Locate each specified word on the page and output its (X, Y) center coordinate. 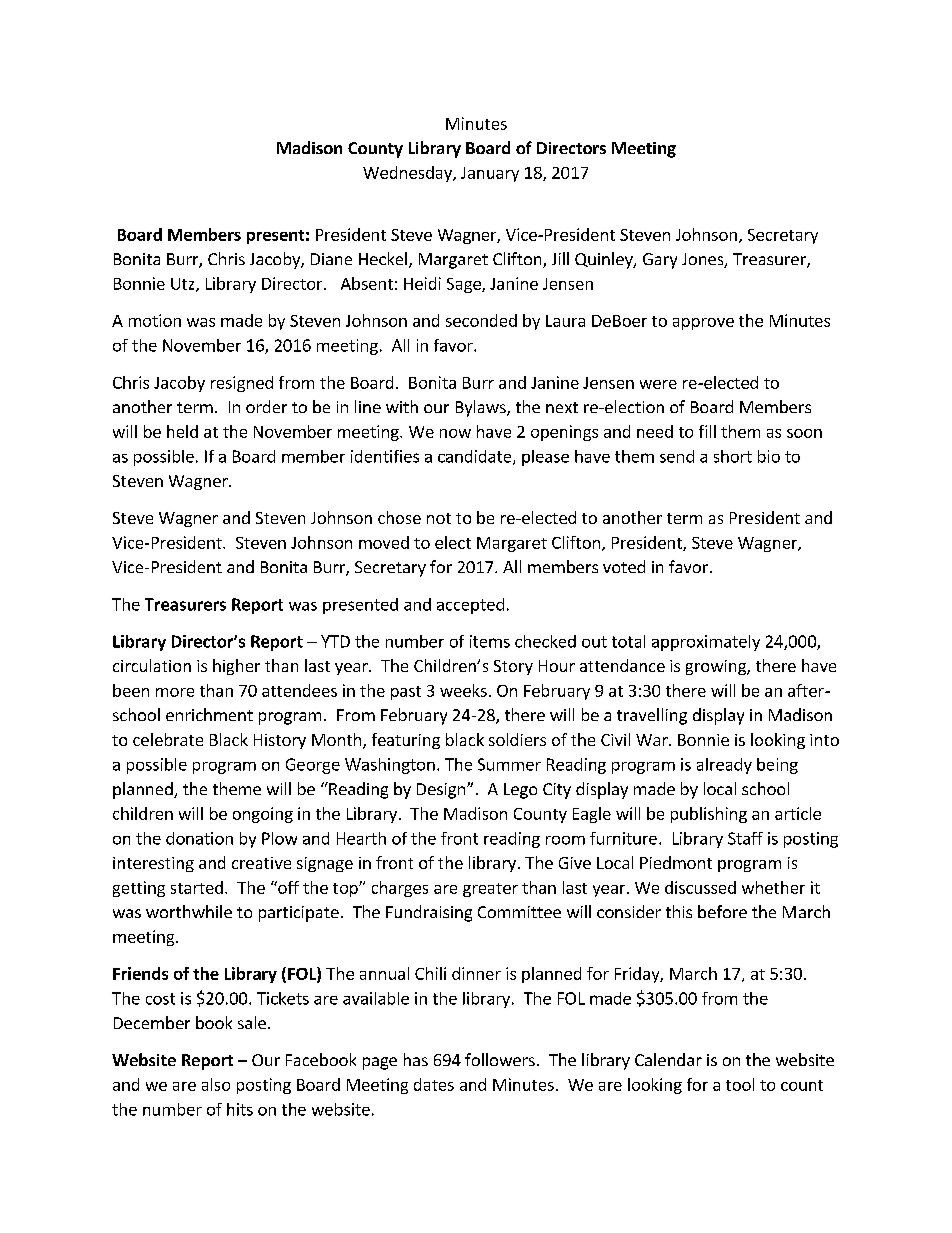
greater (490, 890)
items (490, 641)
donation (199, 838)
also (216, 1084)
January (490, 174)
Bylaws (482, 408)
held (182, 431)
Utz (184, 285)
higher (236, 667)
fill (707, 431)
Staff (745, 838)
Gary (660, 261)
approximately (706, 643)
